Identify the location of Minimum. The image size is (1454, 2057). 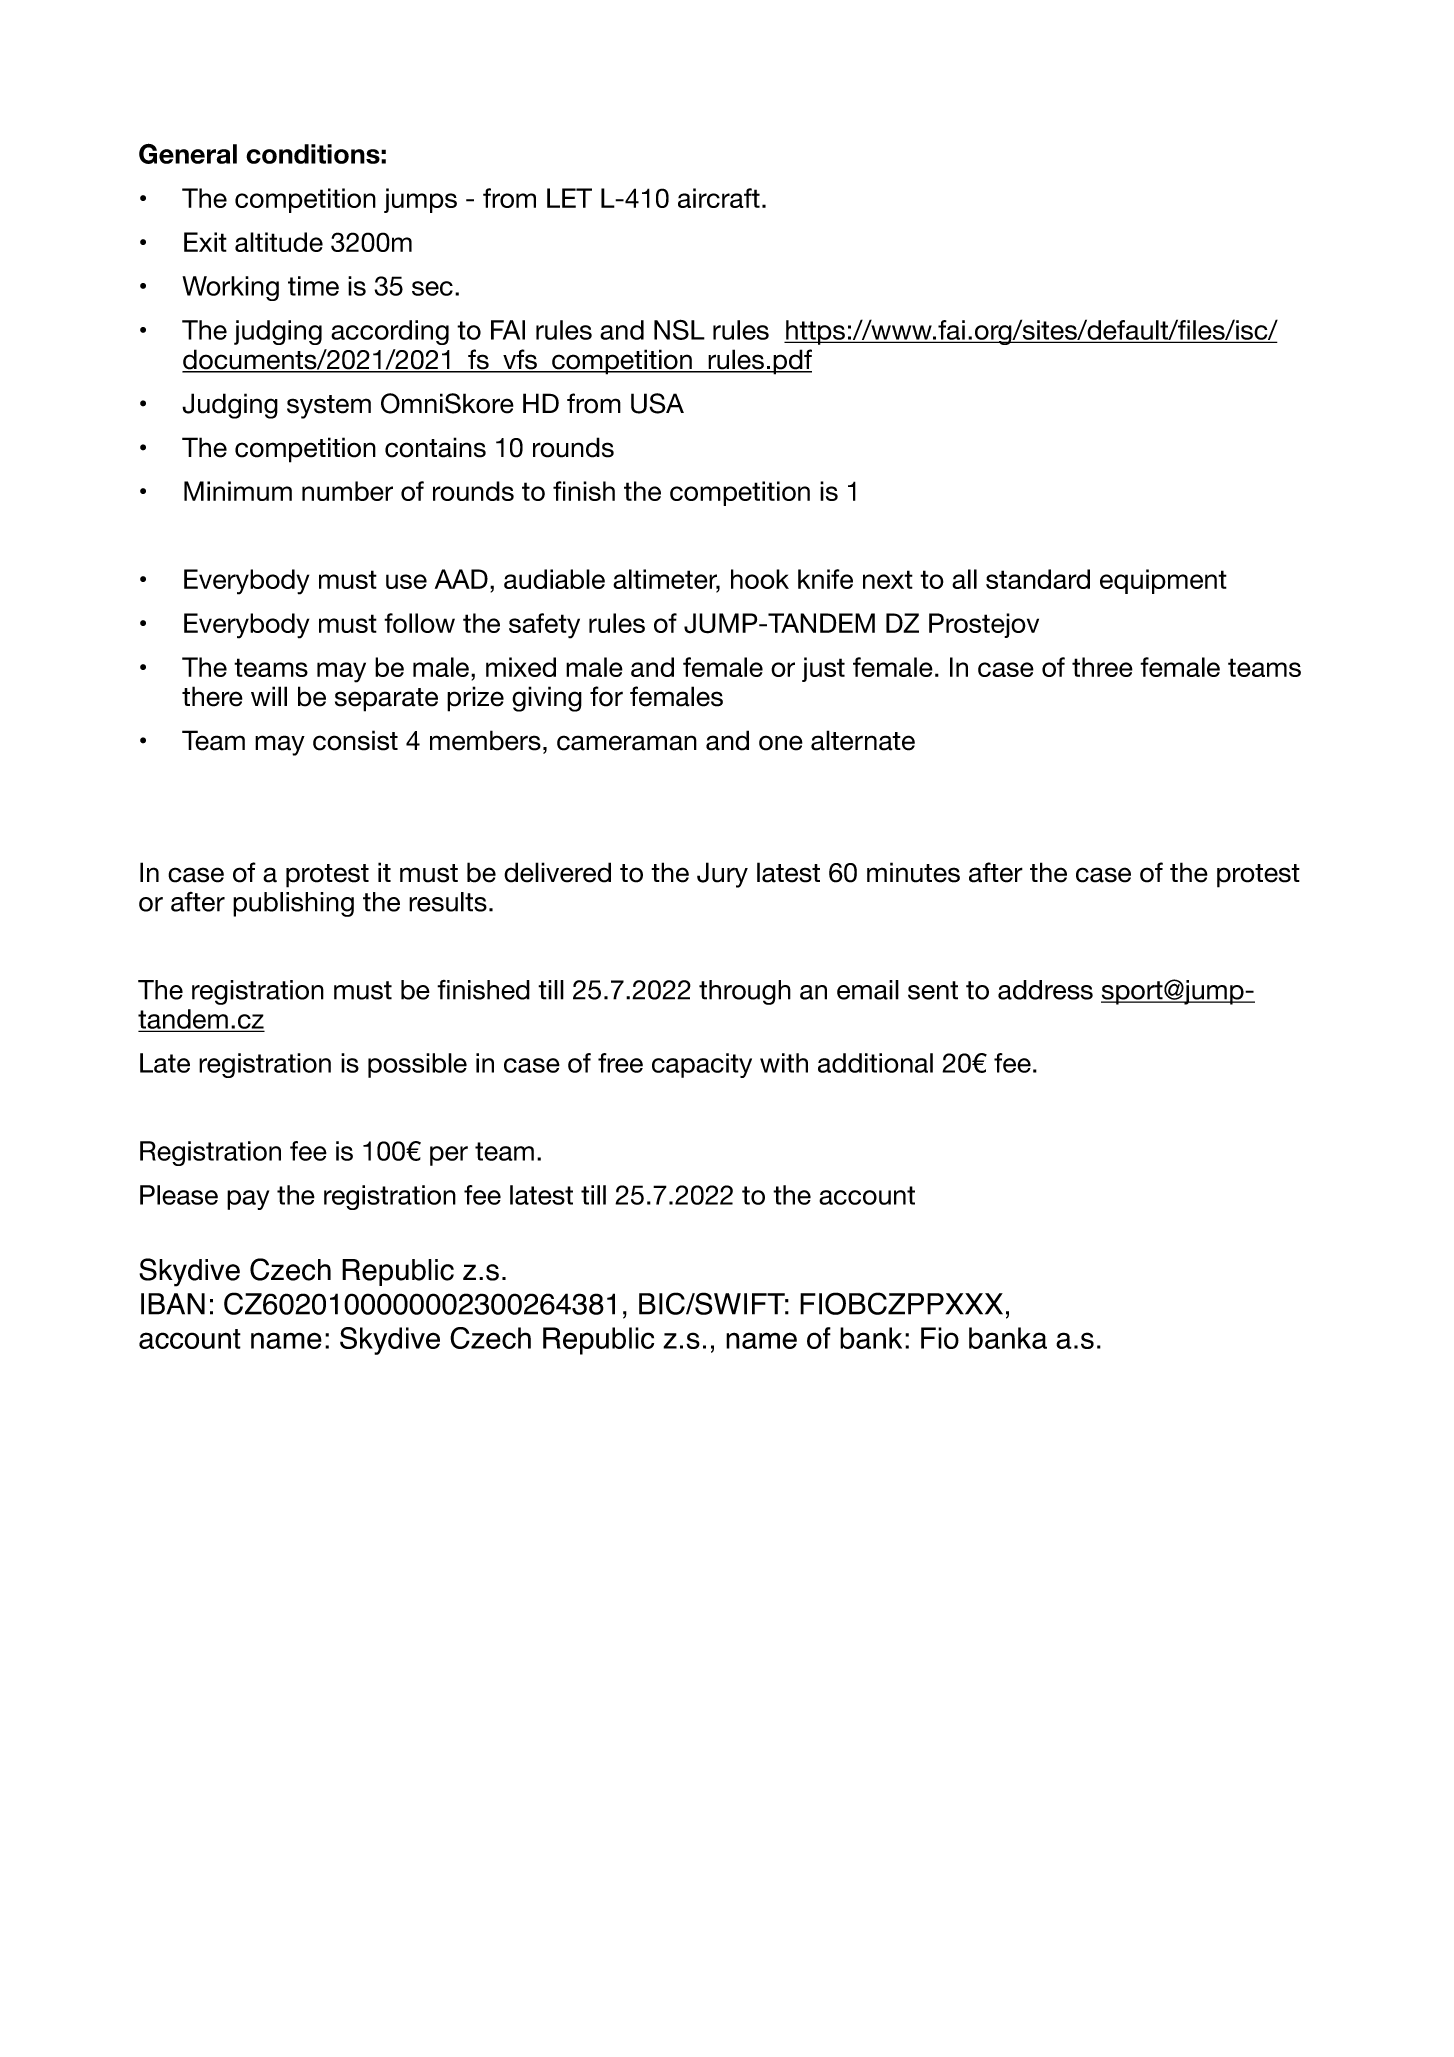
(238, 491).
